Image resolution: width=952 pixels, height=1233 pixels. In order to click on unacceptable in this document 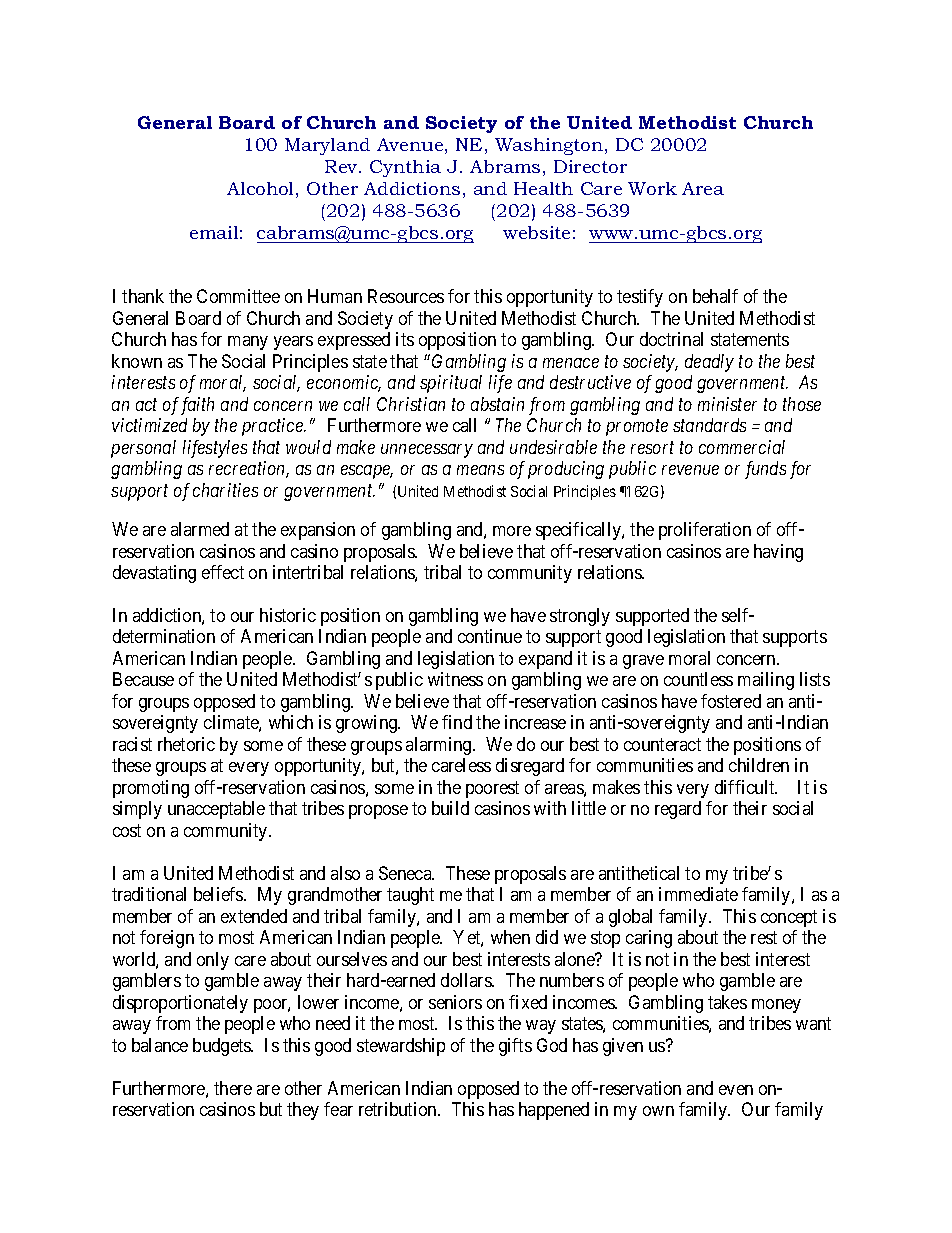, I will do `click(216, 810)`.
